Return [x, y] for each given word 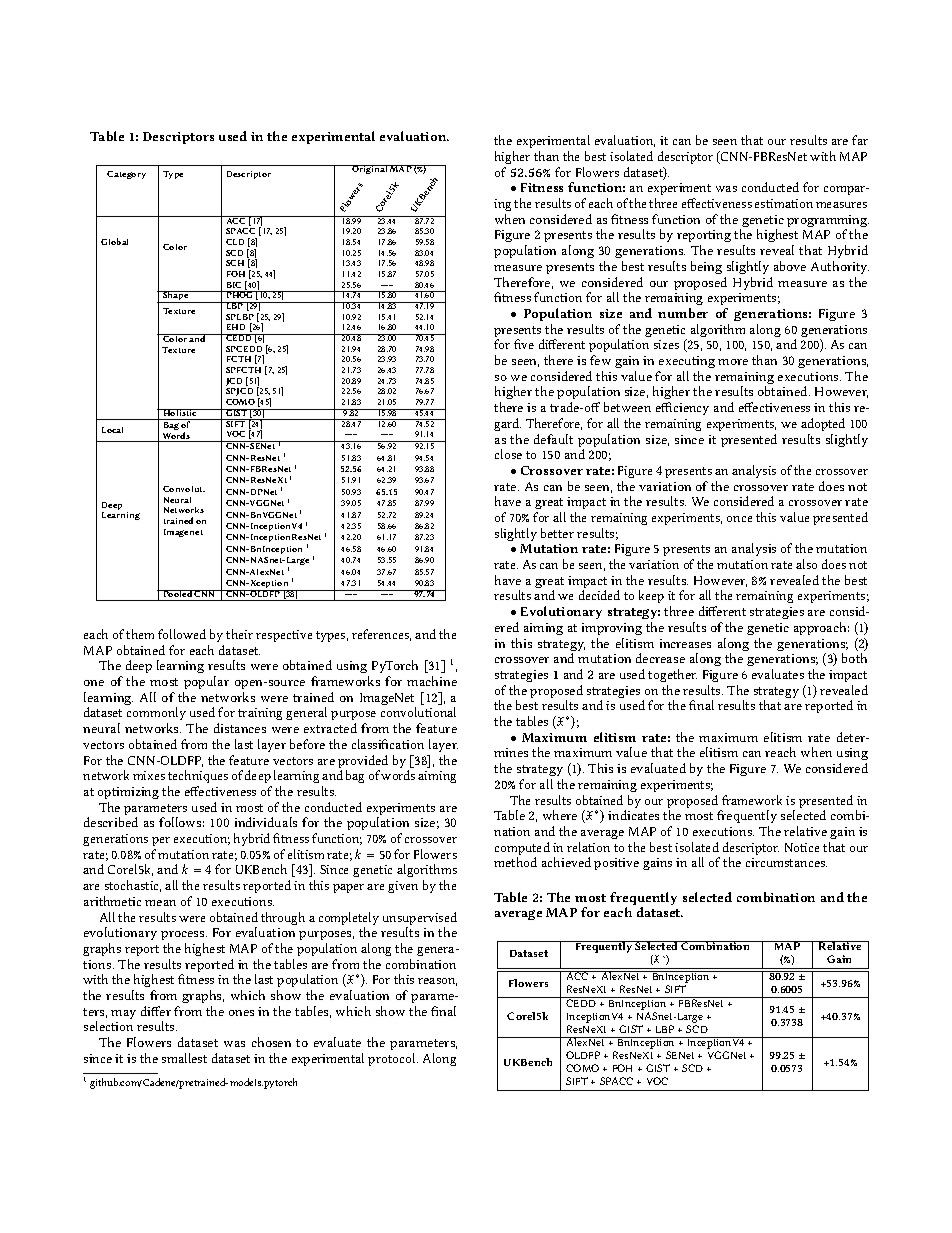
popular [206, 682]
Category [126, 175]
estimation [784, 203]
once [739, 519]
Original [370, 169]
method [515, 862]
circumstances [786, 862]
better [557, 533]
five [524, 344]
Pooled [177, 593]
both [854, 658]
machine [432, 681]
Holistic [180, 412]
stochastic [133, 886]
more [733, 362]
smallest [184, 1058]
